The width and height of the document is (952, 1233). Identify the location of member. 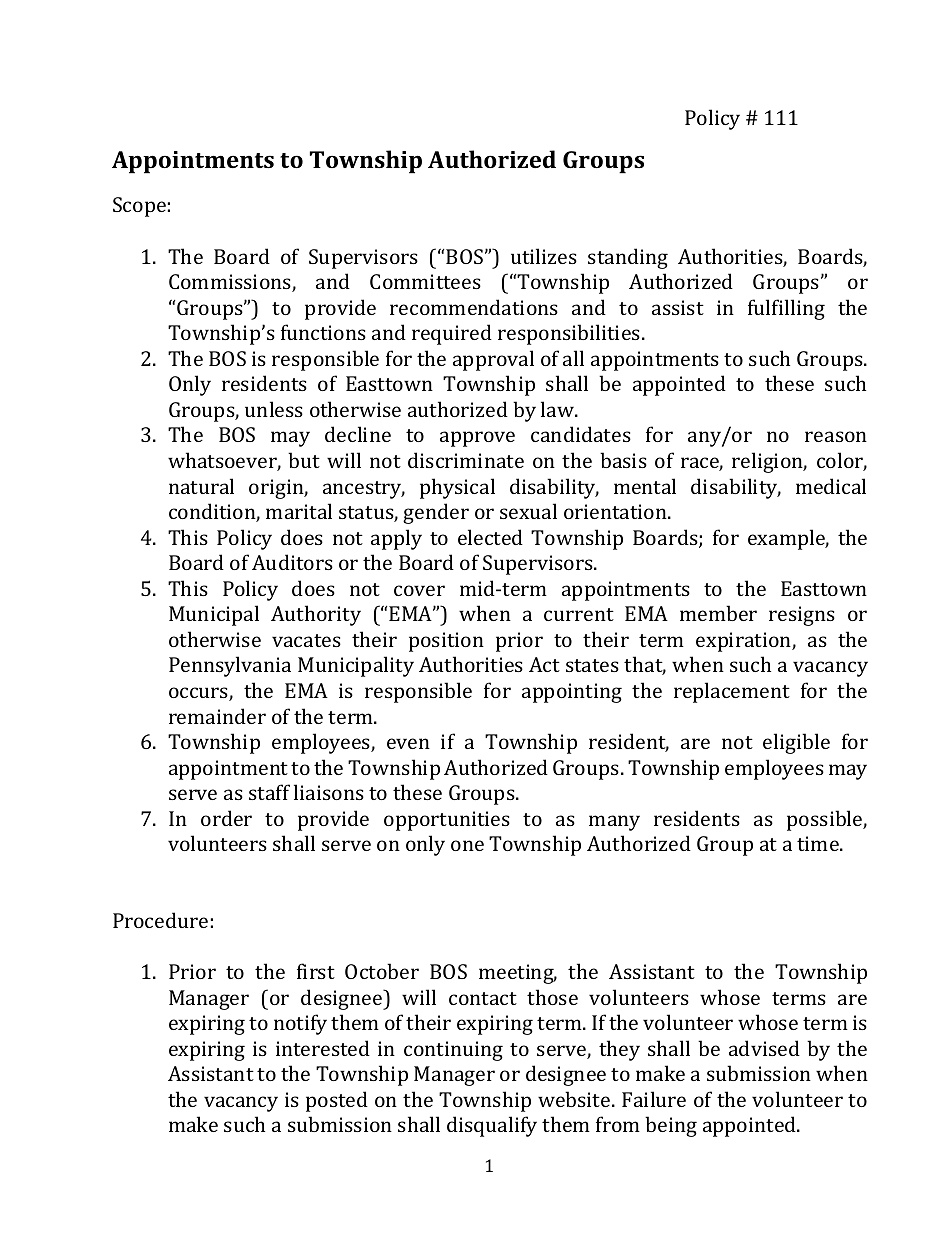
(718, 613).
